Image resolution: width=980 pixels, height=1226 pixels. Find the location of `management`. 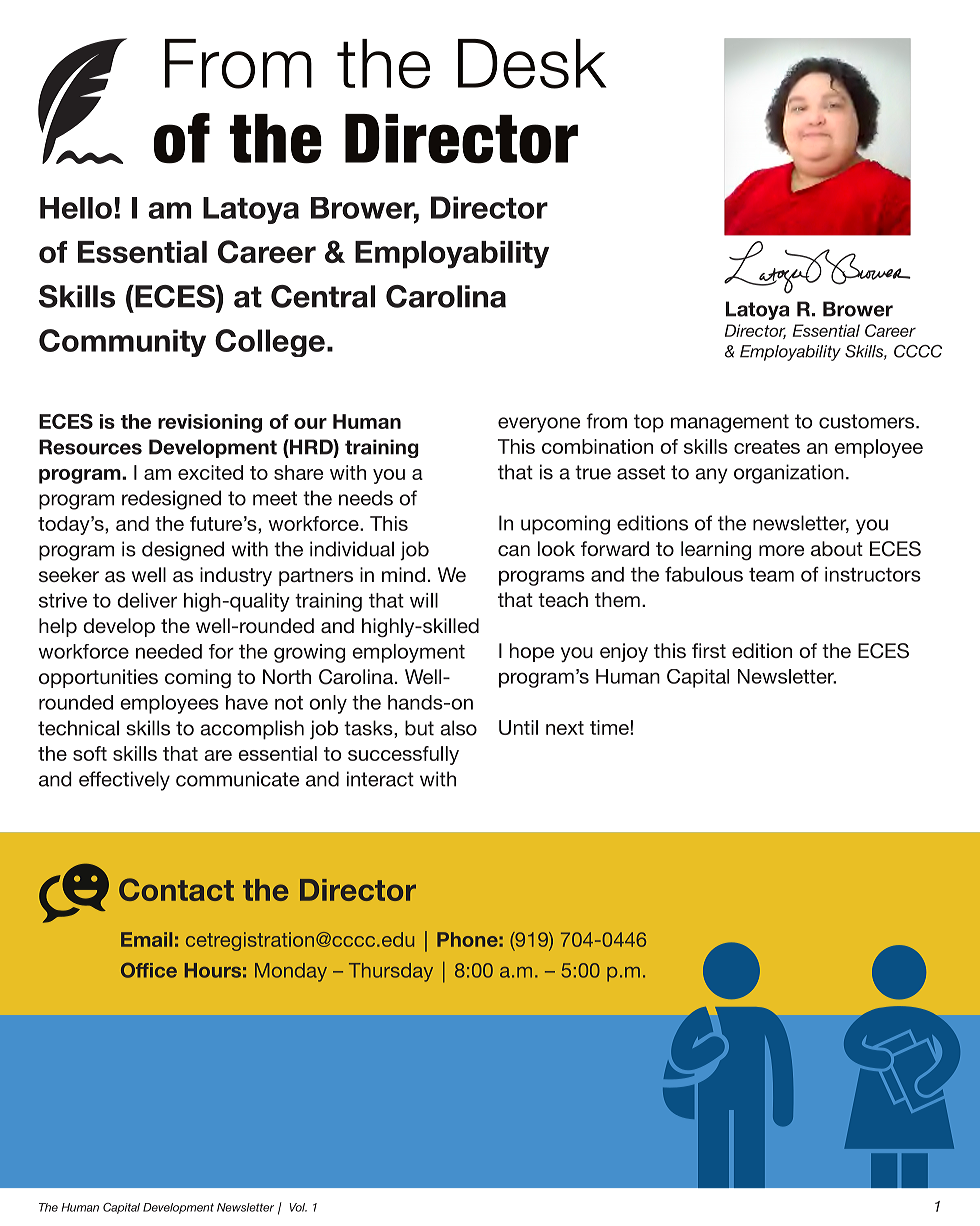

management is located at coordinates (730, 423).
